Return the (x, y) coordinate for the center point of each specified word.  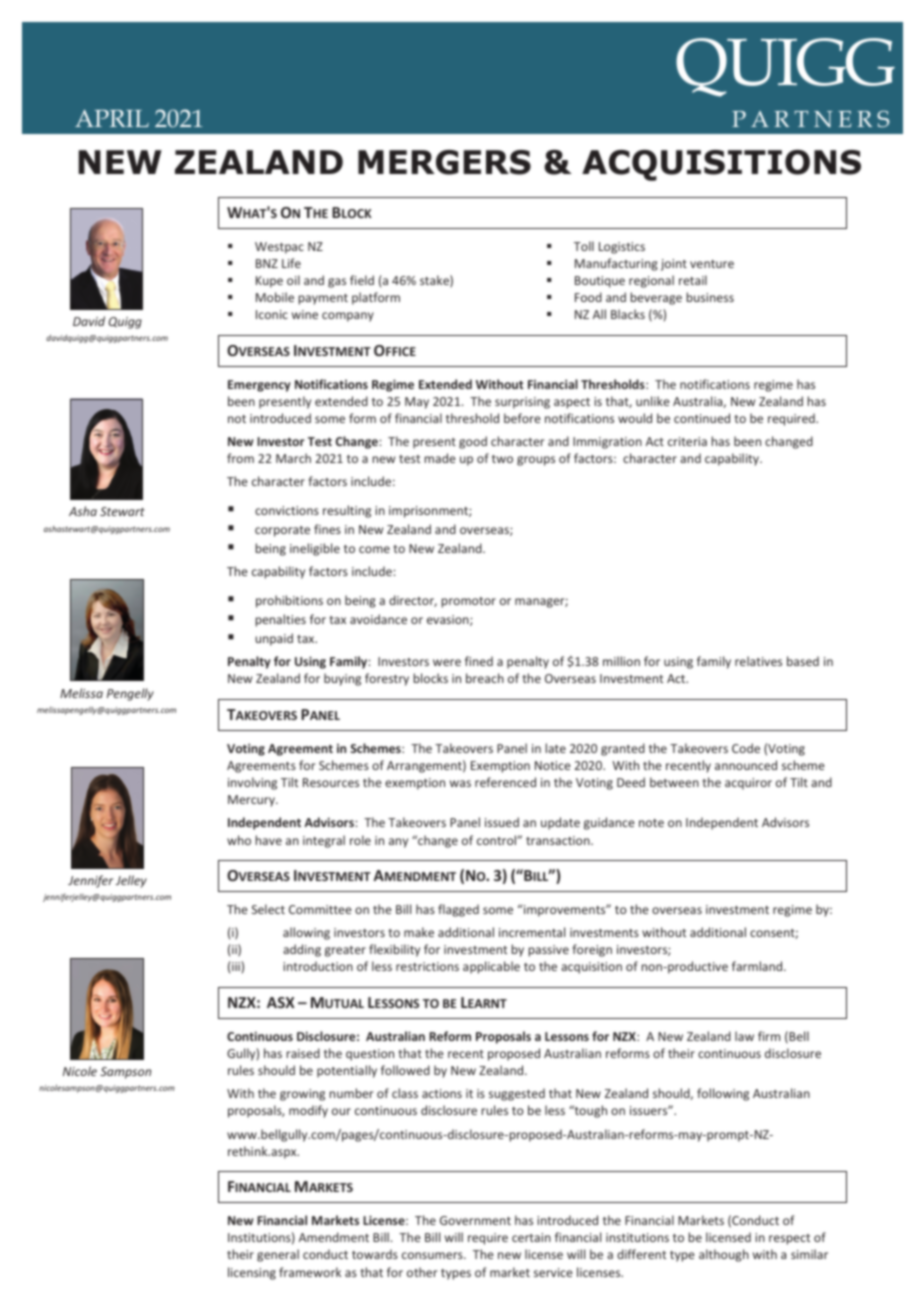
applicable (491, 967)
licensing (252, 1273)
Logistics (622, 248)
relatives (758, 661)
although (724, 1255)
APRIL (112, 118)
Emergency (259, 386)
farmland (758, 966)
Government (475, 1220)
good (473, 442)
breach (485, 678)
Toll (584, 246)
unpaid (274, 639)
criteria (687, 441)
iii (237, 966)
